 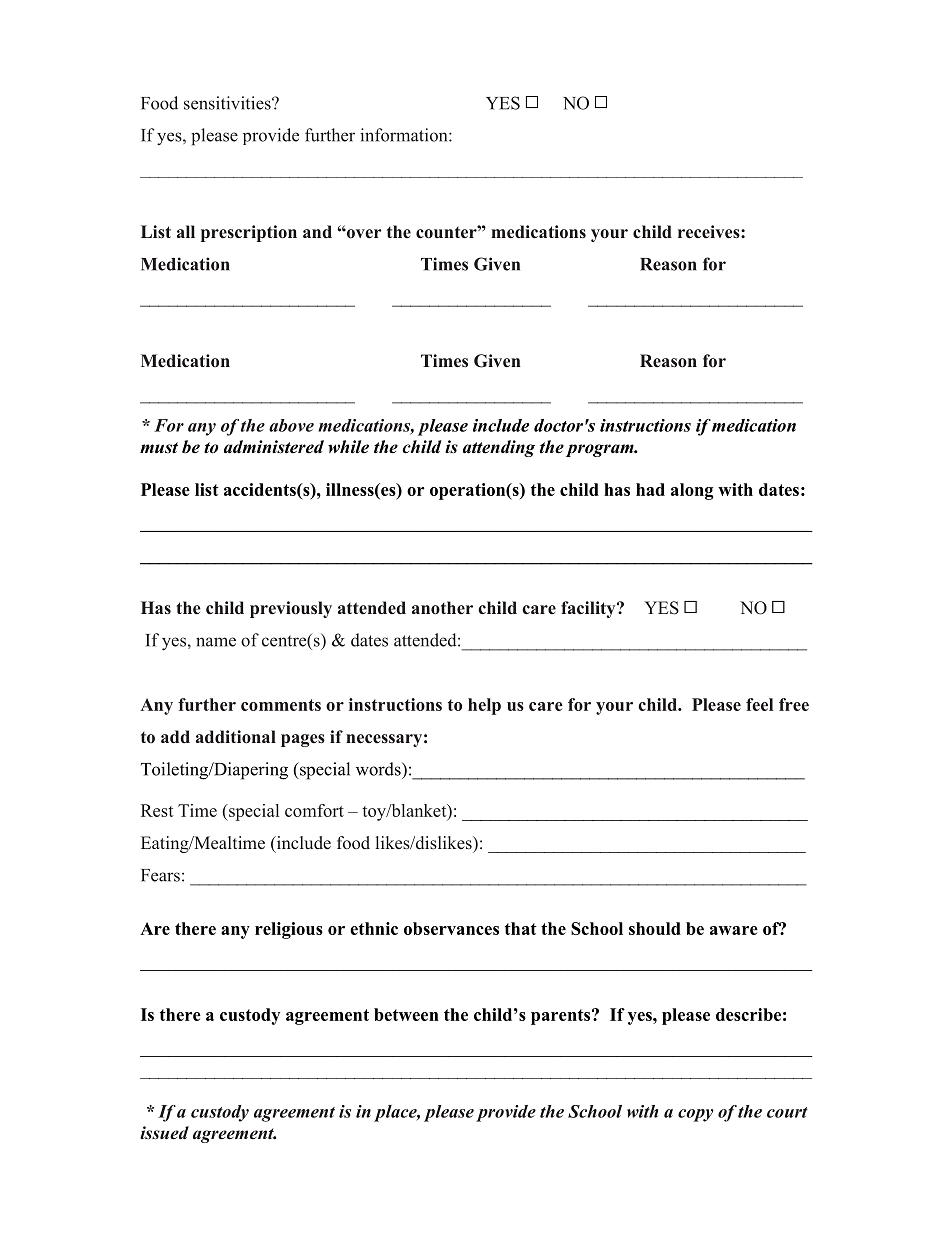 I want to click on another, so click(x=442, y=608).
